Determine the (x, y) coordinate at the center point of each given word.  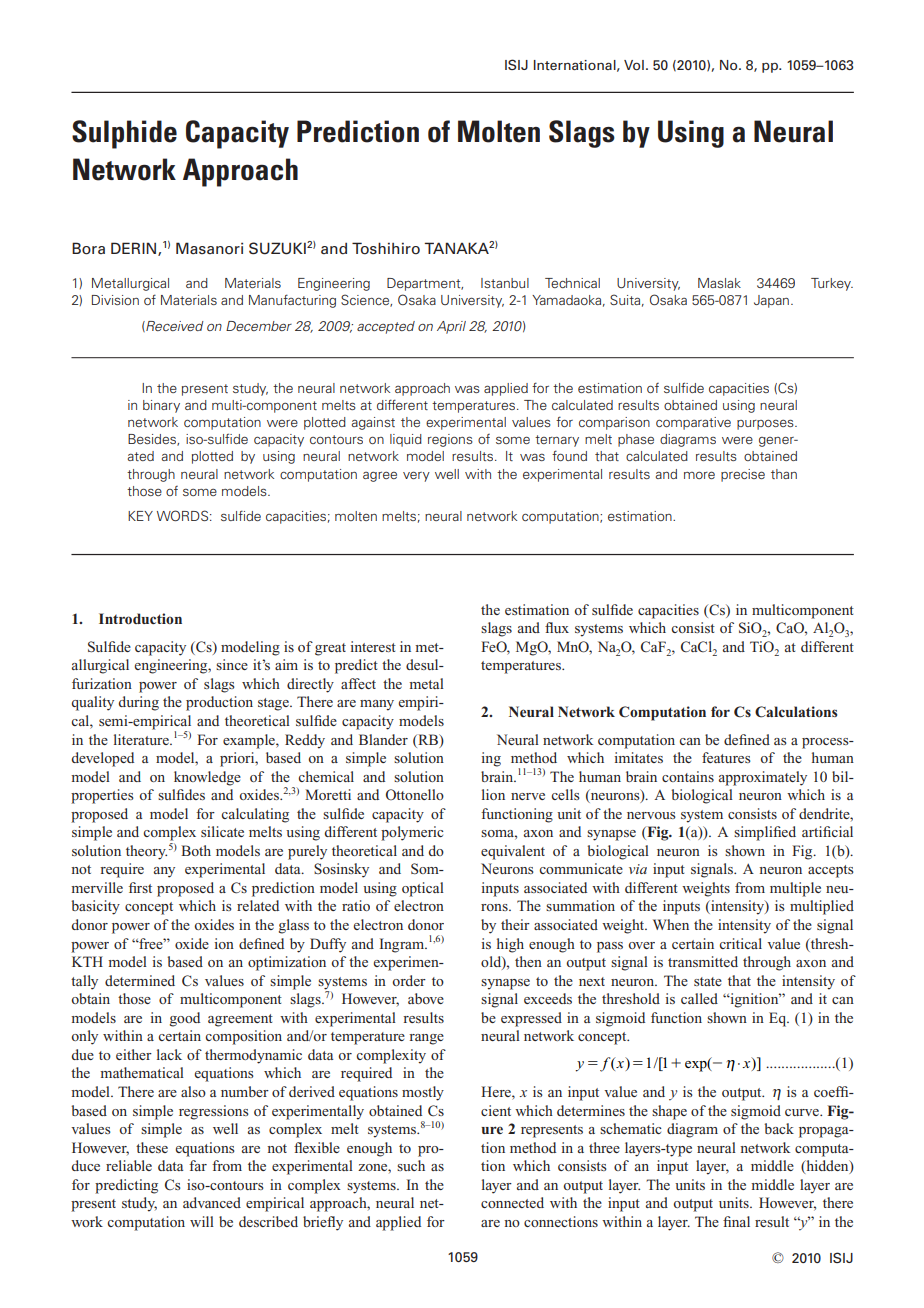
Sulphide (124, 134)
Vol (634, 65)
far (198, 1165)
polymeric (412, 833)
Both (196, 850)
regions (450, 440)
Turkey (832, 284)
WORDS (184, 515)
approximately (763, 778)
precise (743, 475)
